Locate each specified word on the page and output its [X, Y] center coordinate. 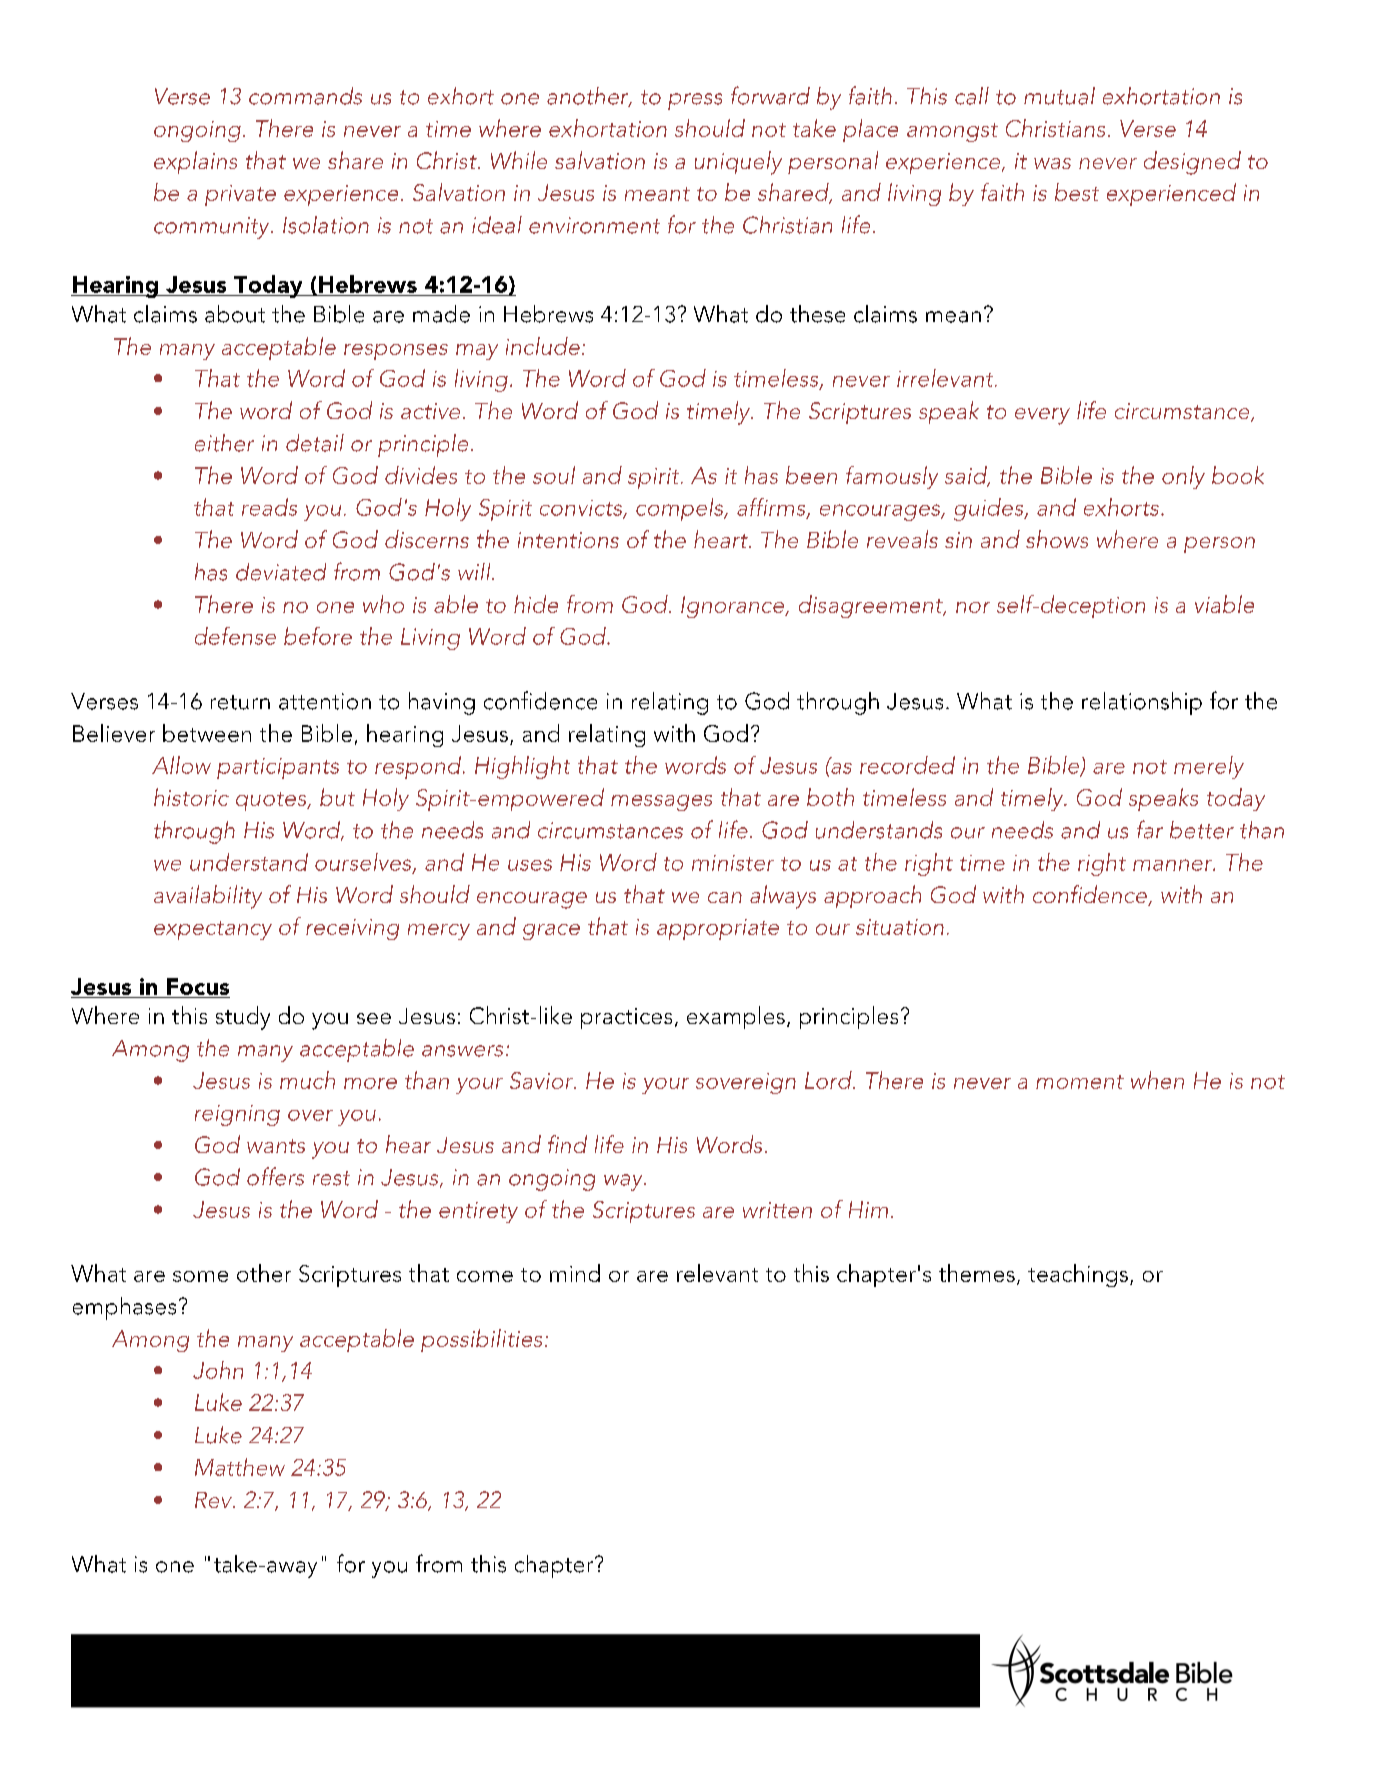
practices [626, 1018]
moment [1080, 1082]
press [695, 101]
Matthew [240, 1467]
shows [1057, 539]
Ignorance [733, 607]
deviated [281, 572]
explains [195, 162]
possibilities [481, 1340]
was [1052, 163]
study [243, 1018]
